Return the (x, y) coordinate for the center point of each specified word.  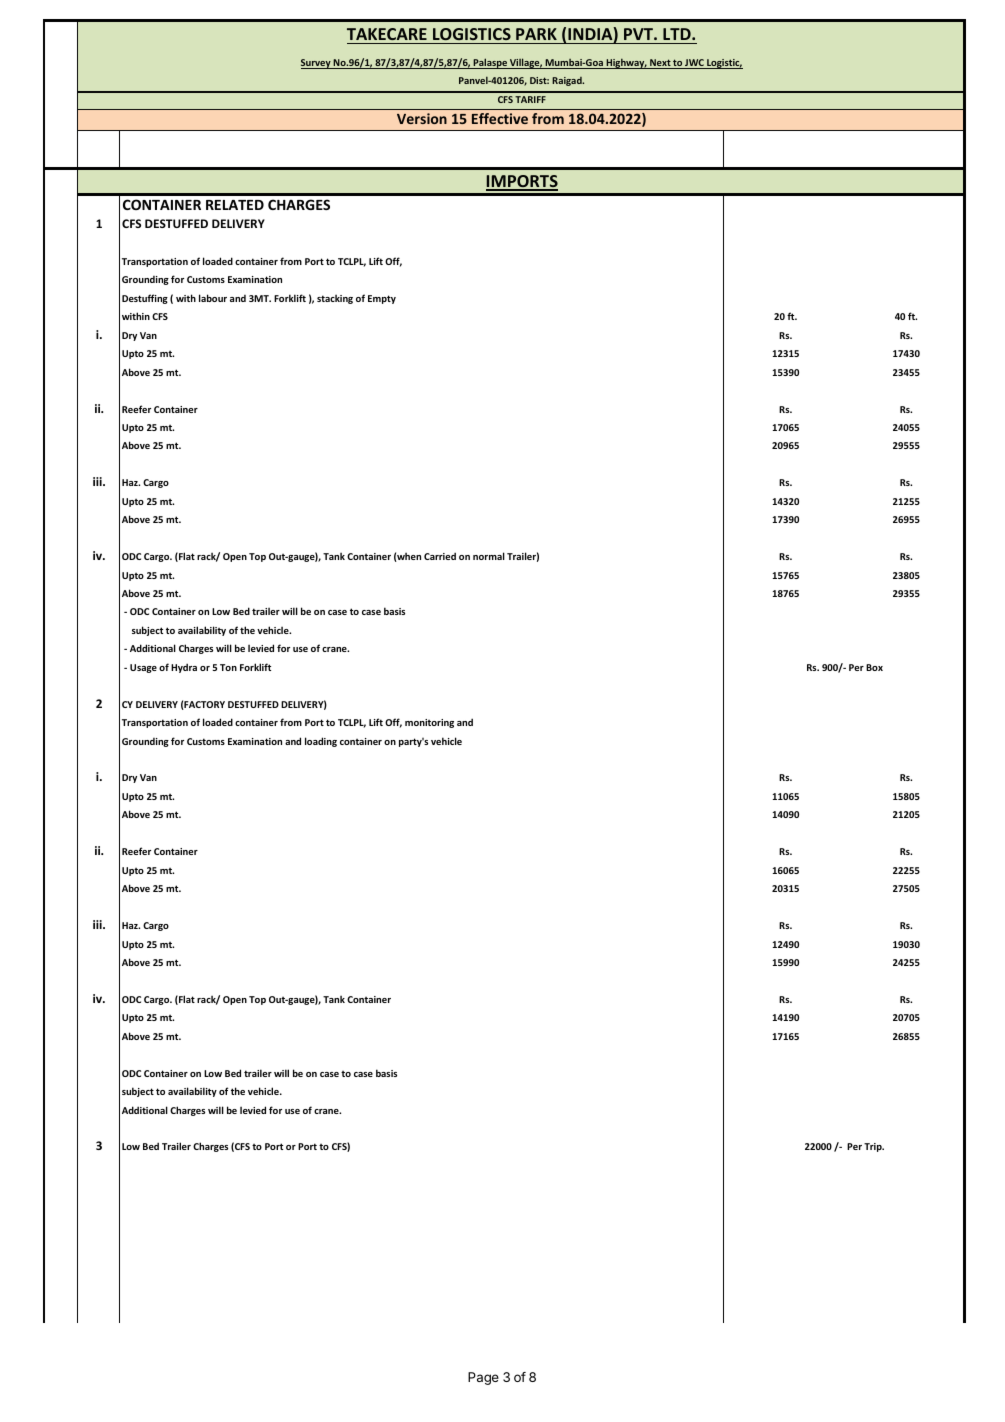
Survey (317, 64)
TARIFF (530, 99)
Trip (874, 1147)
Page (483, 1378)
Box (874, 667)
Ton (228, 667)
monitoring (429, 723)
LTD (678, 34)
